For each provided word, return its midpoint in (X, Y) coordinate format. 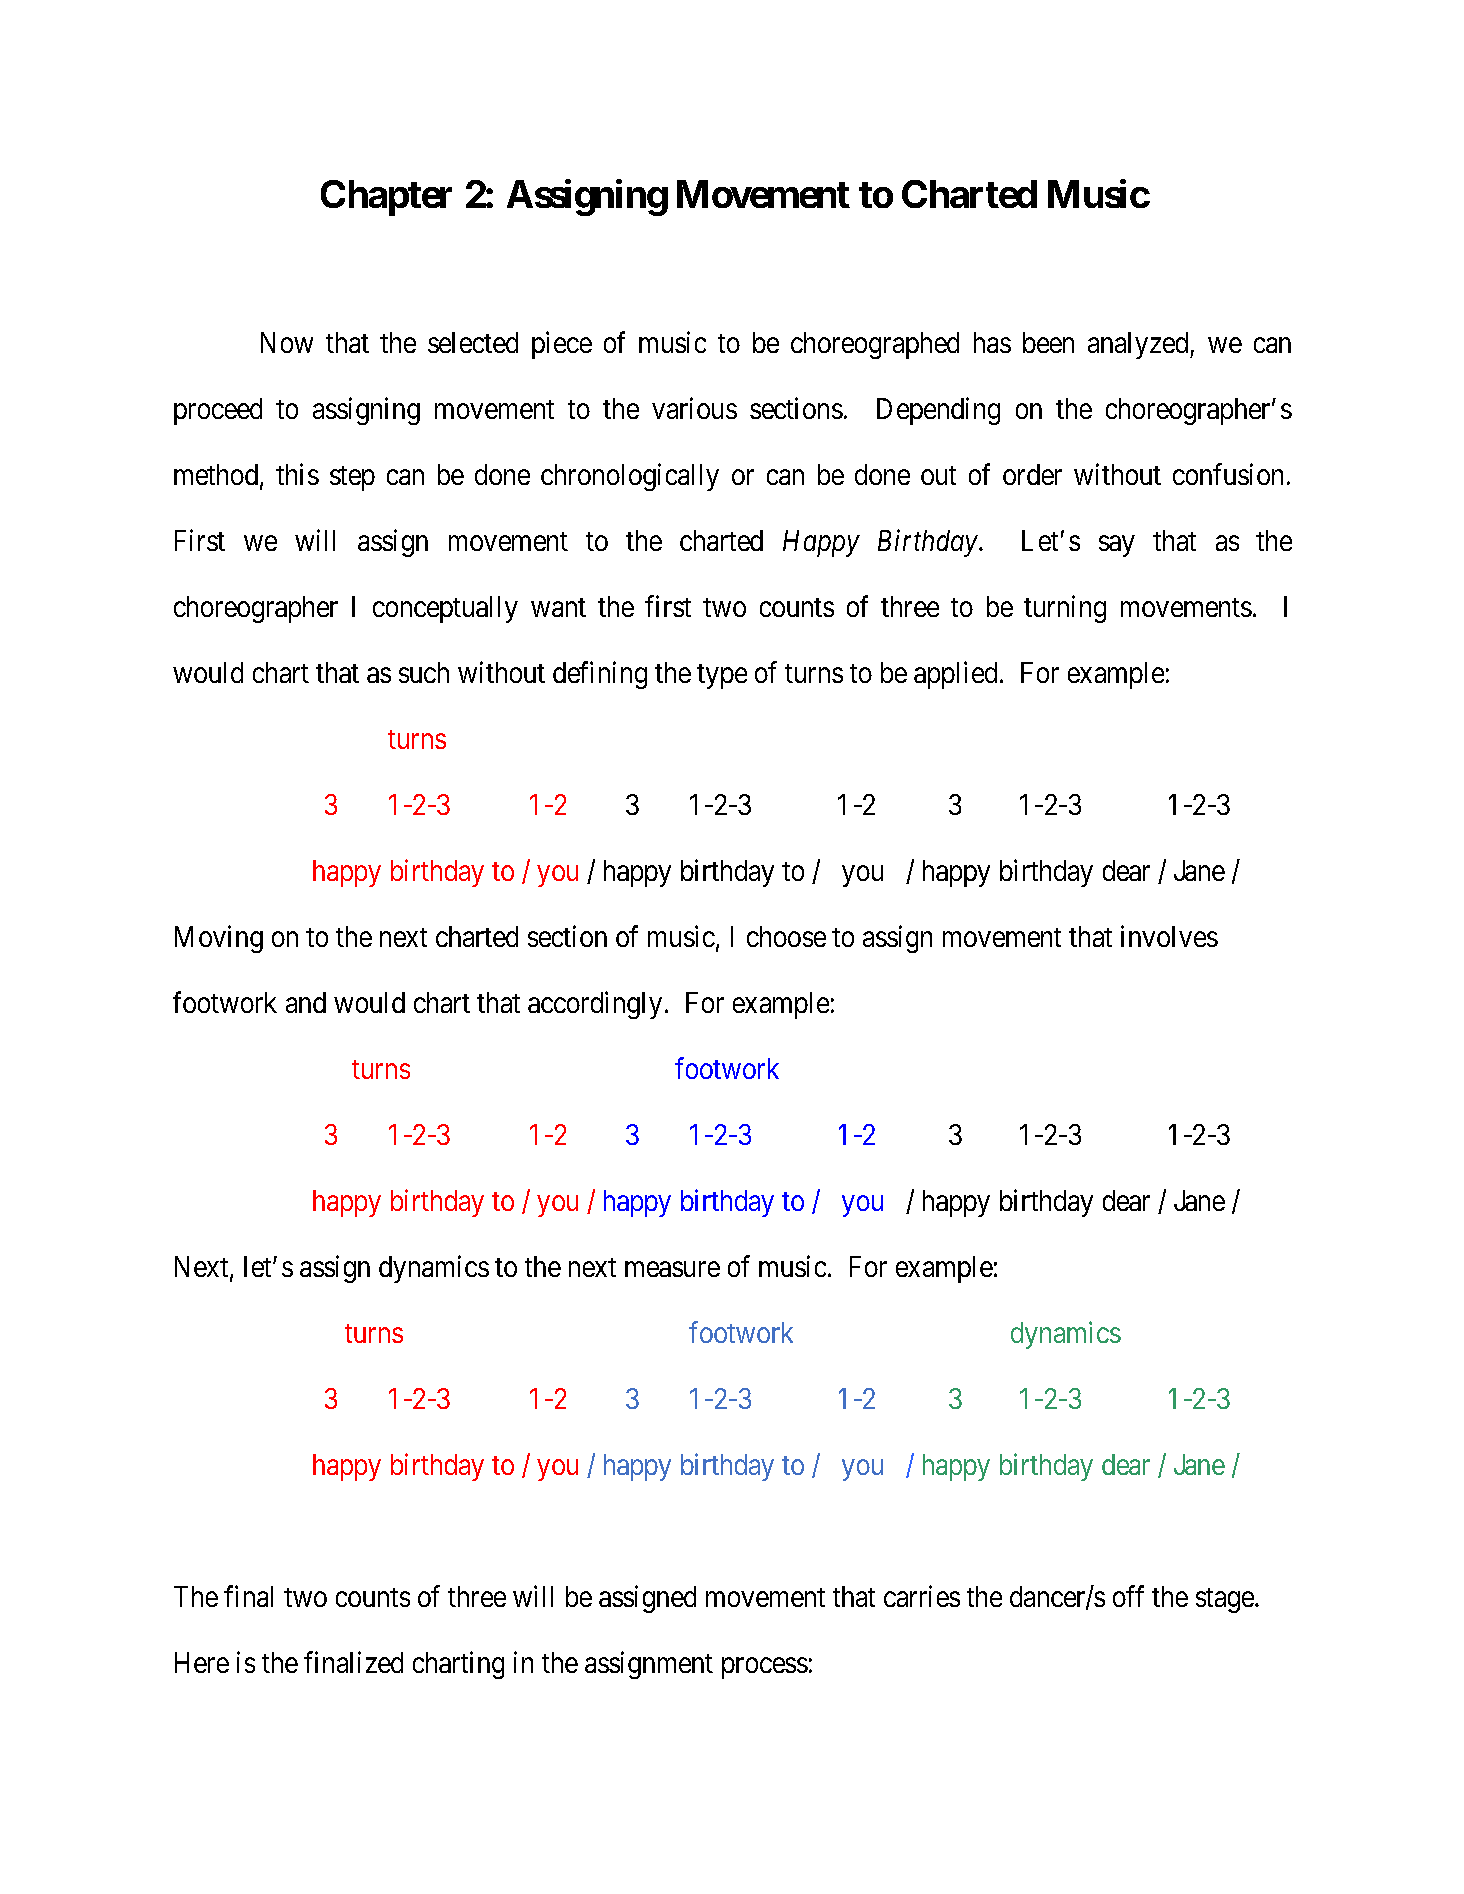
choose (786, 936)
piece (562, 345)
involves (1169, 936)
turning (1065, 609)
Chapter (386, 198)
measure (672, 1269)
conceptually (445, 609)
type (722, 676)
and (306, 1002)
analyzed (1139, 345)
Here (202, 1662)
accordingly (595, 1005)
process (765, 1668)
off (1128, 1596)
